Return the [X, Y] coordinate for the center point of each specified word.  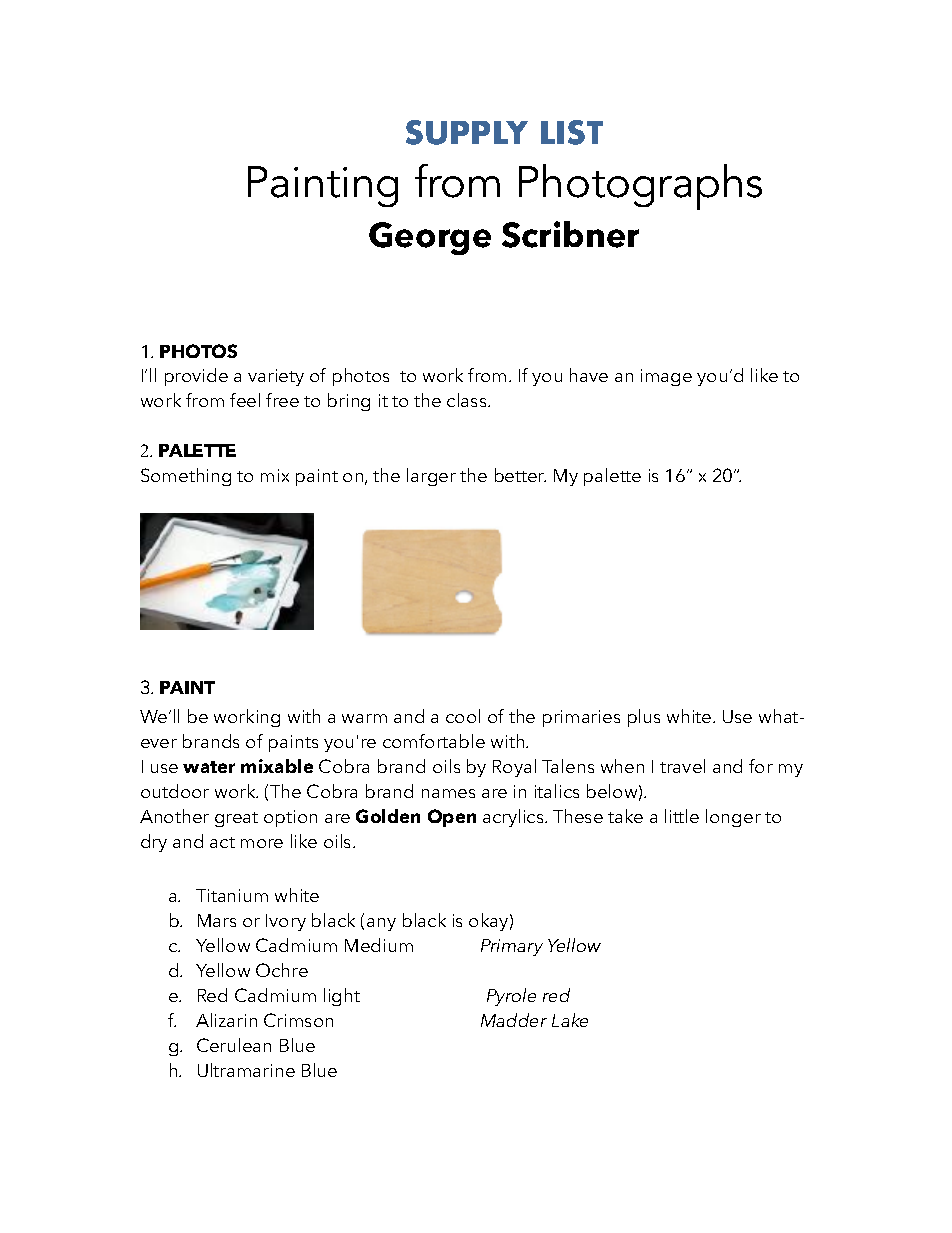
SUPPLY [467, 132]
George [430, 238]
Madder [514, 1020]
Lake [570, 1020]
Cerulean [234, 1045]
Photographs [640, 187]
